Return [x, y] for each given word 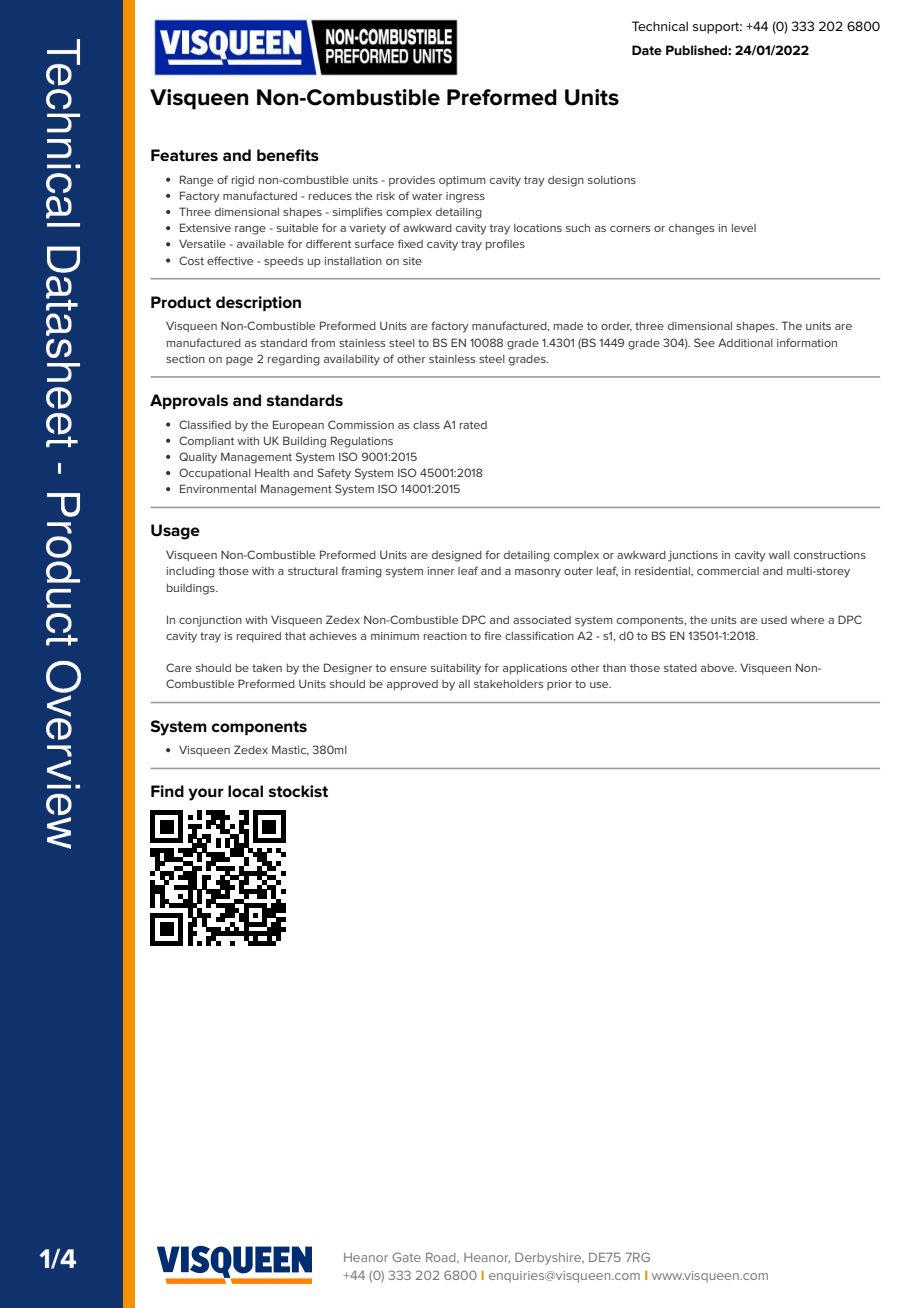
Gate [407, 1257]
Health [272, 473]
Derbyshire [549, 1258]
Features [184, 155]
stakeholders [508, 684]
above [718, 668]
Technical [660, 26]
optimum [462, 181]
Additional [745, 342]
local [245, 791]
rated [473, 425]
